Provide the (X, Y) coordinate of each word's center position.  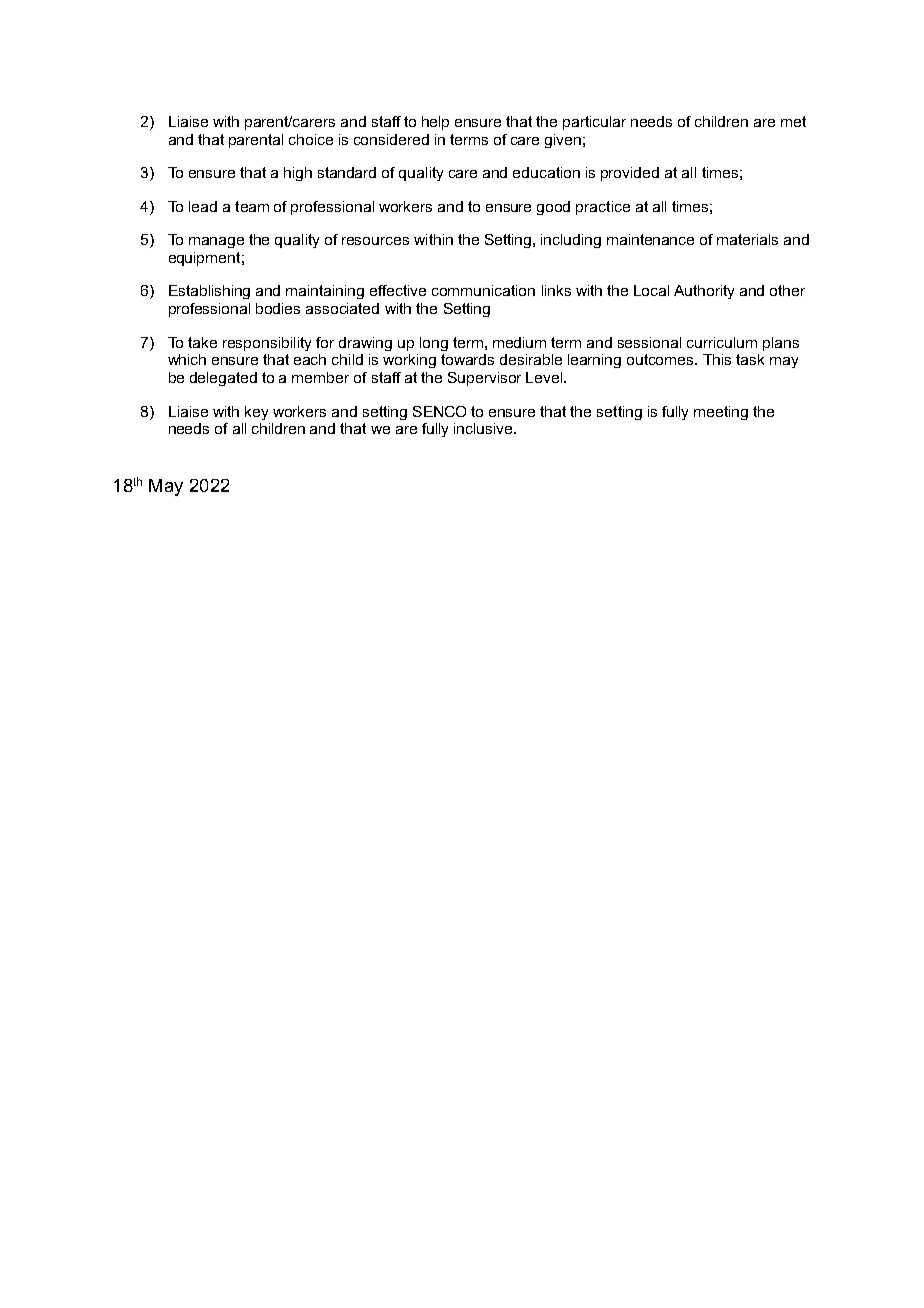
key (256, 413)
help (435, 123)
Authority (704, 292)
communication (483, 290)
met (793, 121)
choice (311, 139)
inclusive (484, 428)
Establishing (209, 292)
